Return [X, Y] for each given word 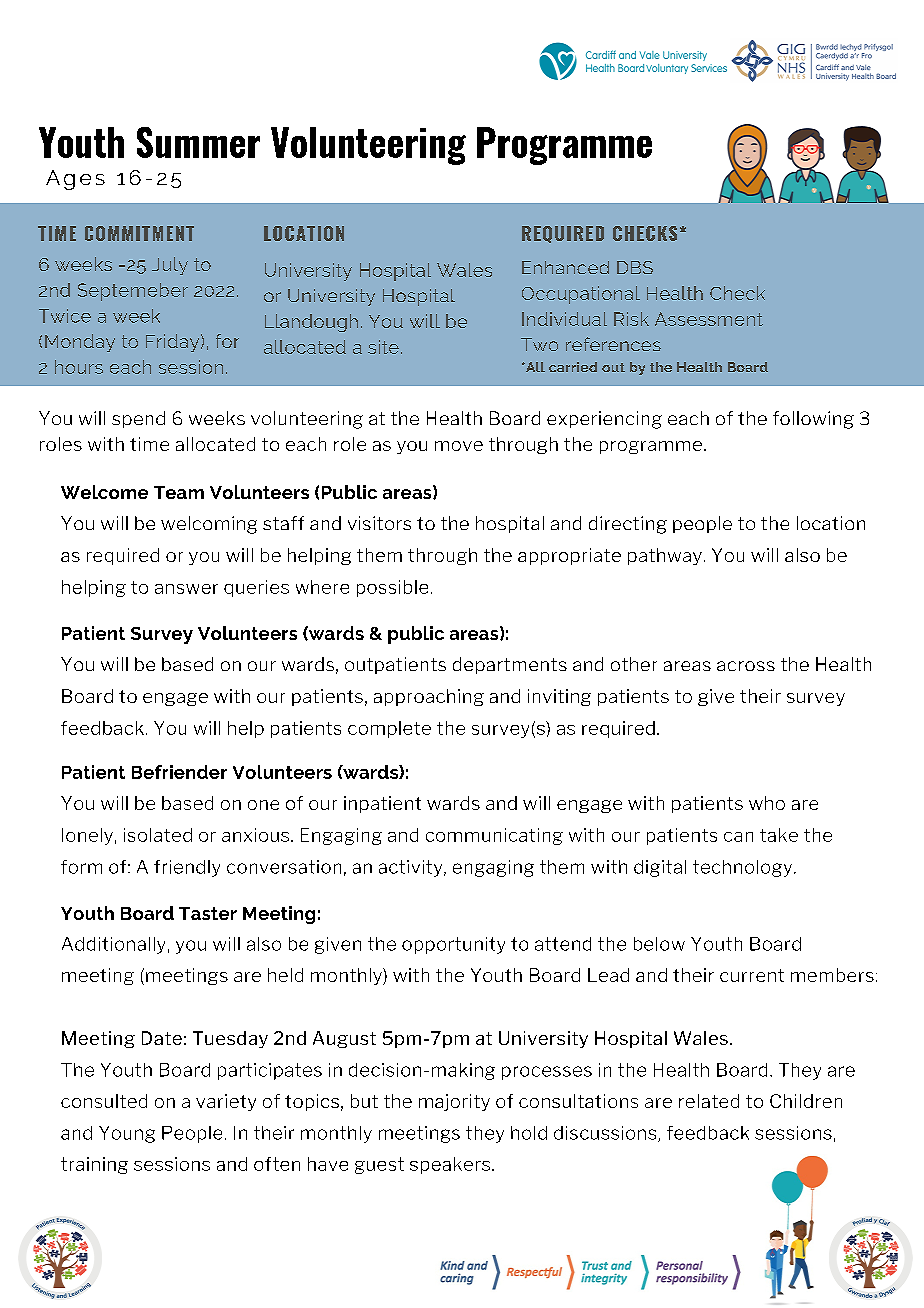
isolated [158, 835]
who [767, 803]
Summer [198, 142]
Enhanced [565, 267]
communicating [494, 836]
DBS [635, 267]
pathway [665, 556]
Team [179, 492]
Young [127, 1134]
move [459, 446]
